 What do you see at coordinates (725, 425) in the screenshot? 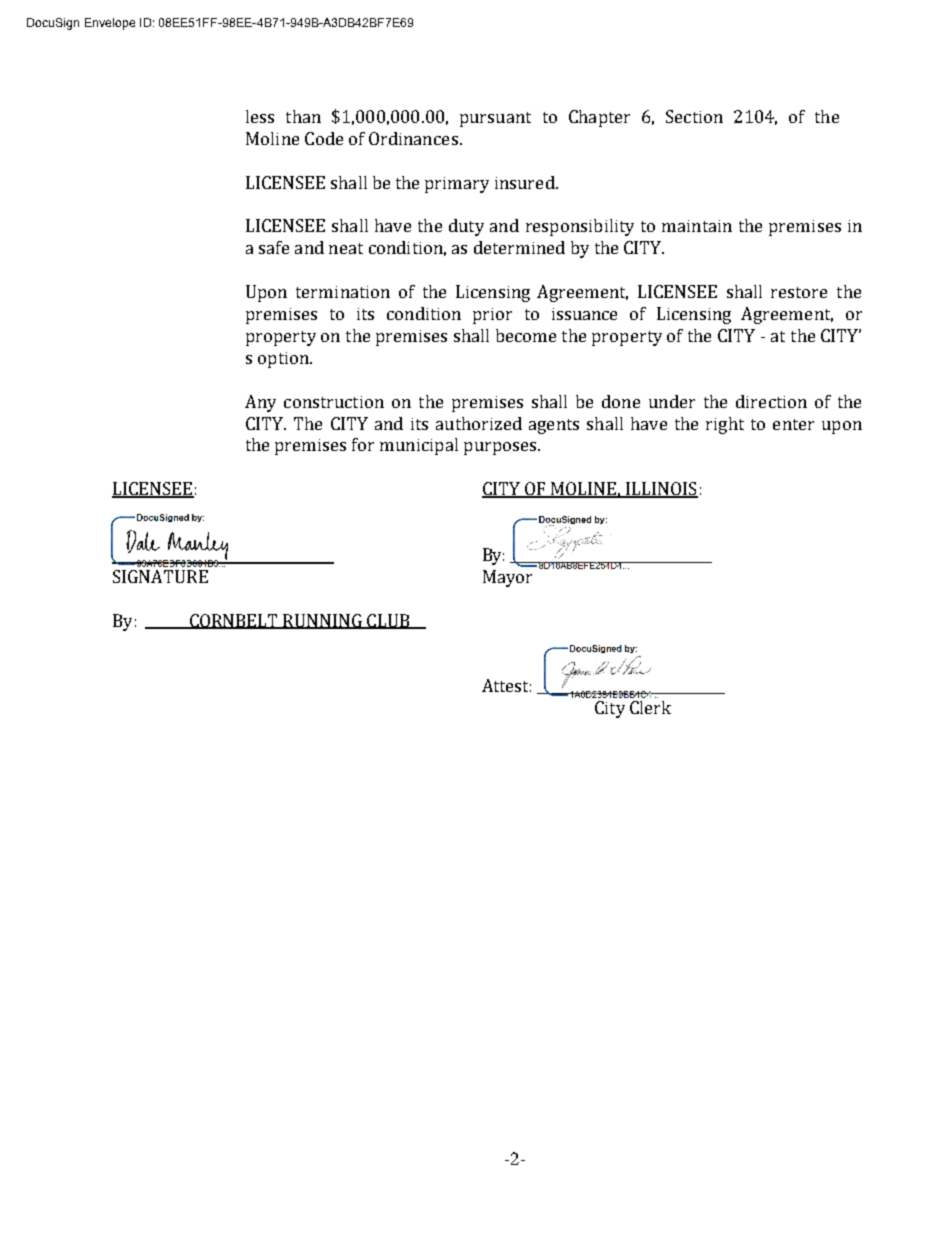
I see `right` at bounding box center [725, 425].
